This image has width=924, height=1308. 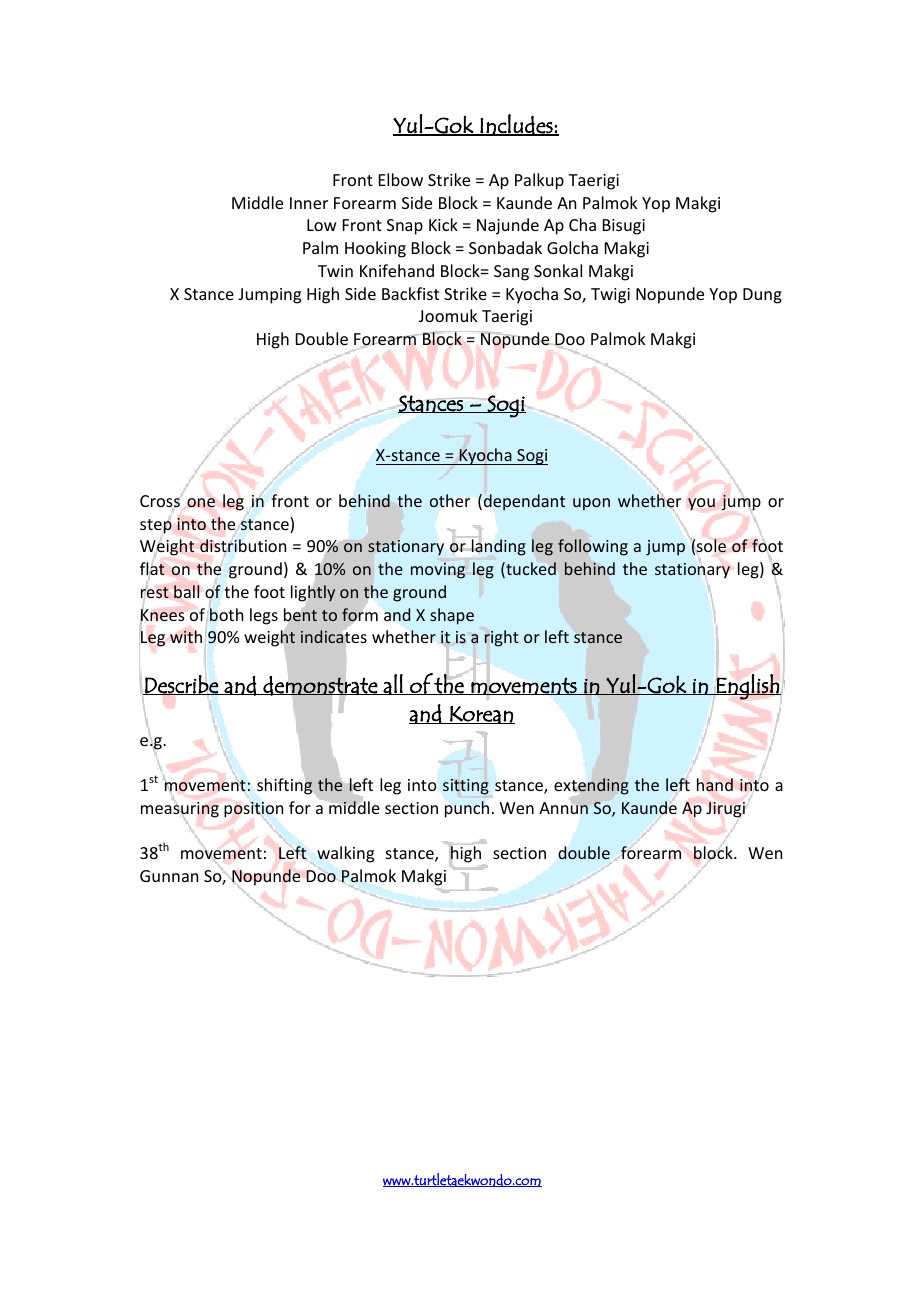 I want to click on Inner, so click(x=309, y=203).
